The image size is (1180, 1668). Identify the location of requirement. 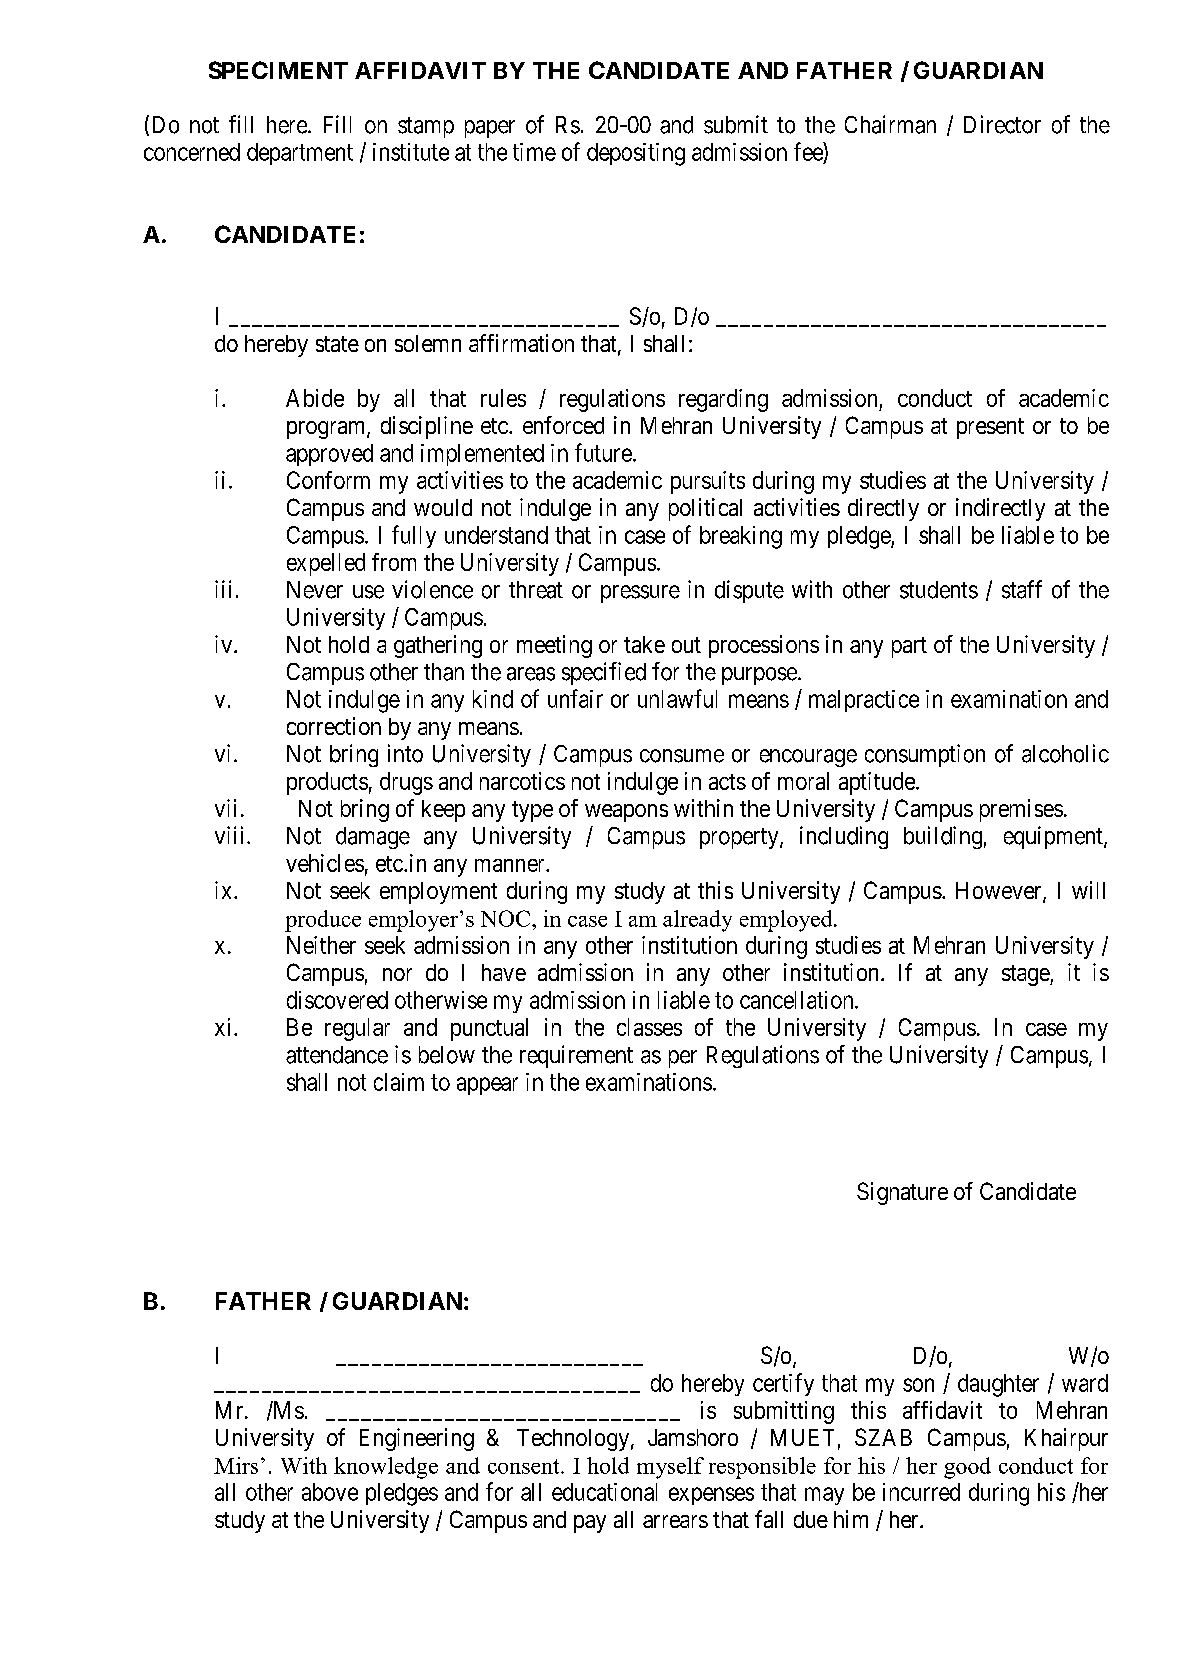
(576, 1056).
